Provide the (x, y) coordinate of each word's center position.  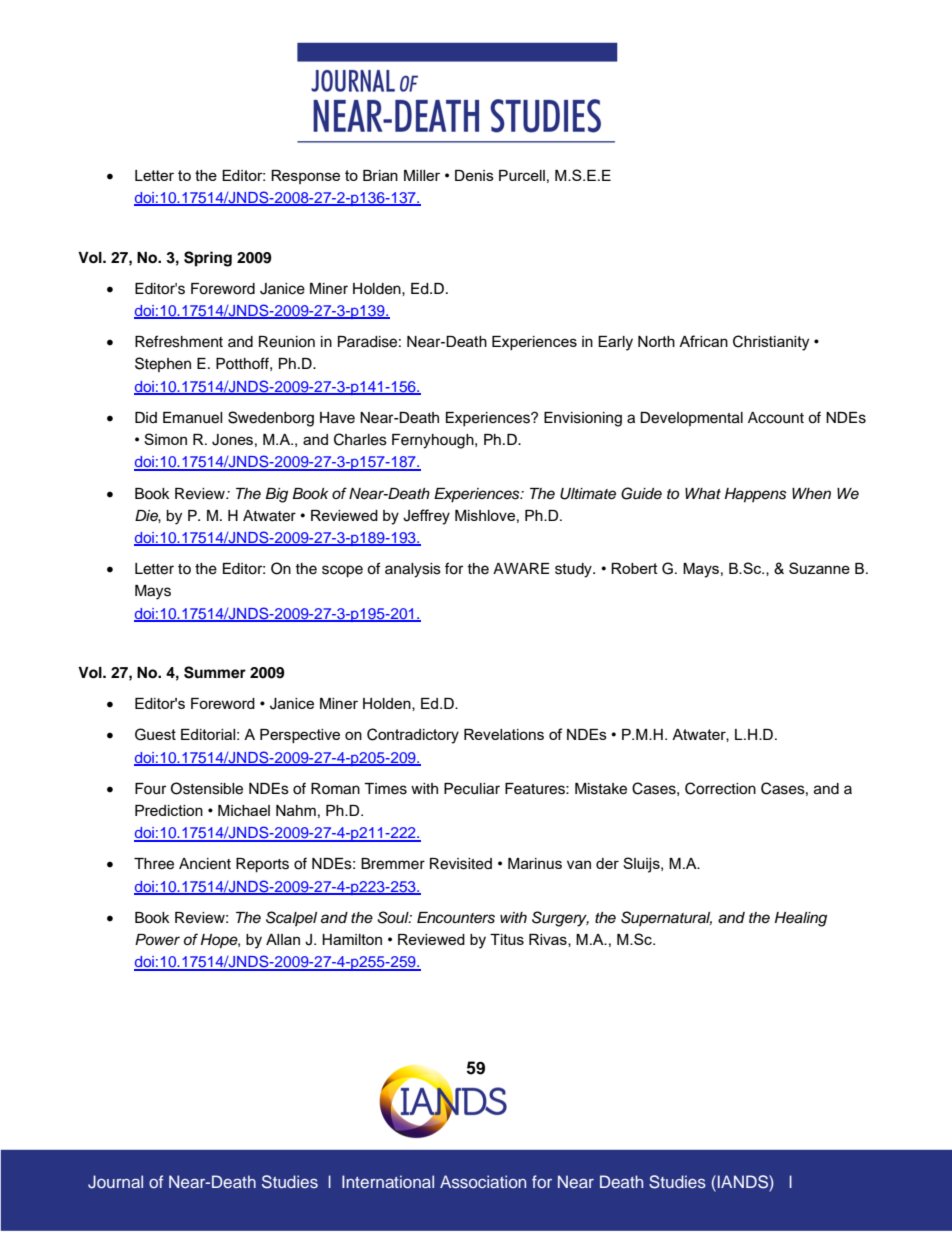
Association (483, 1181)
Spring (208, 259)
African (703, 341)
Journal (115, 1182)
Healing (801, 919)
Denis (474, 175)
